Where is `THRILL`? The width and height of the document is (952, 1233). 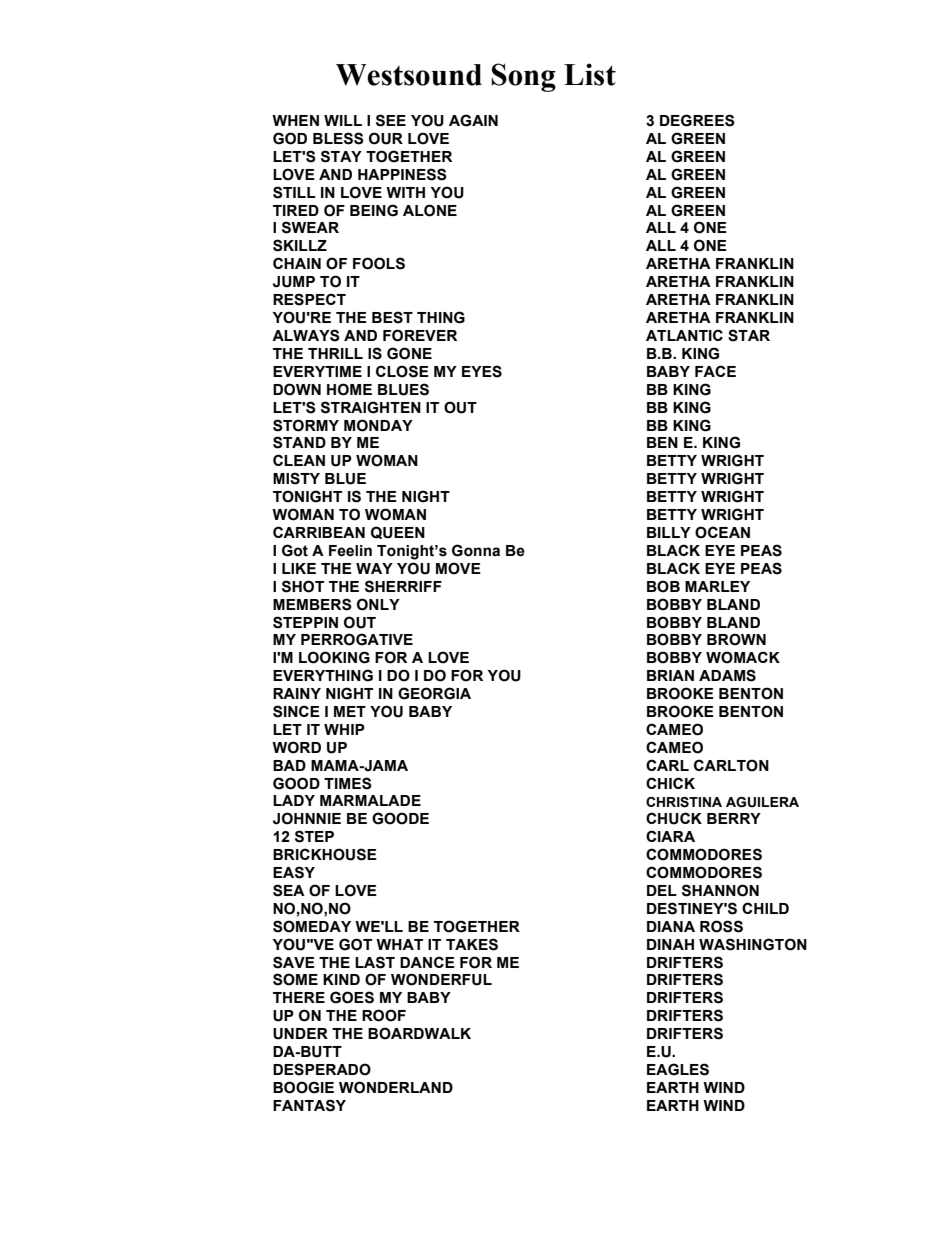 THRILL is located at coordinates (335, 353).
